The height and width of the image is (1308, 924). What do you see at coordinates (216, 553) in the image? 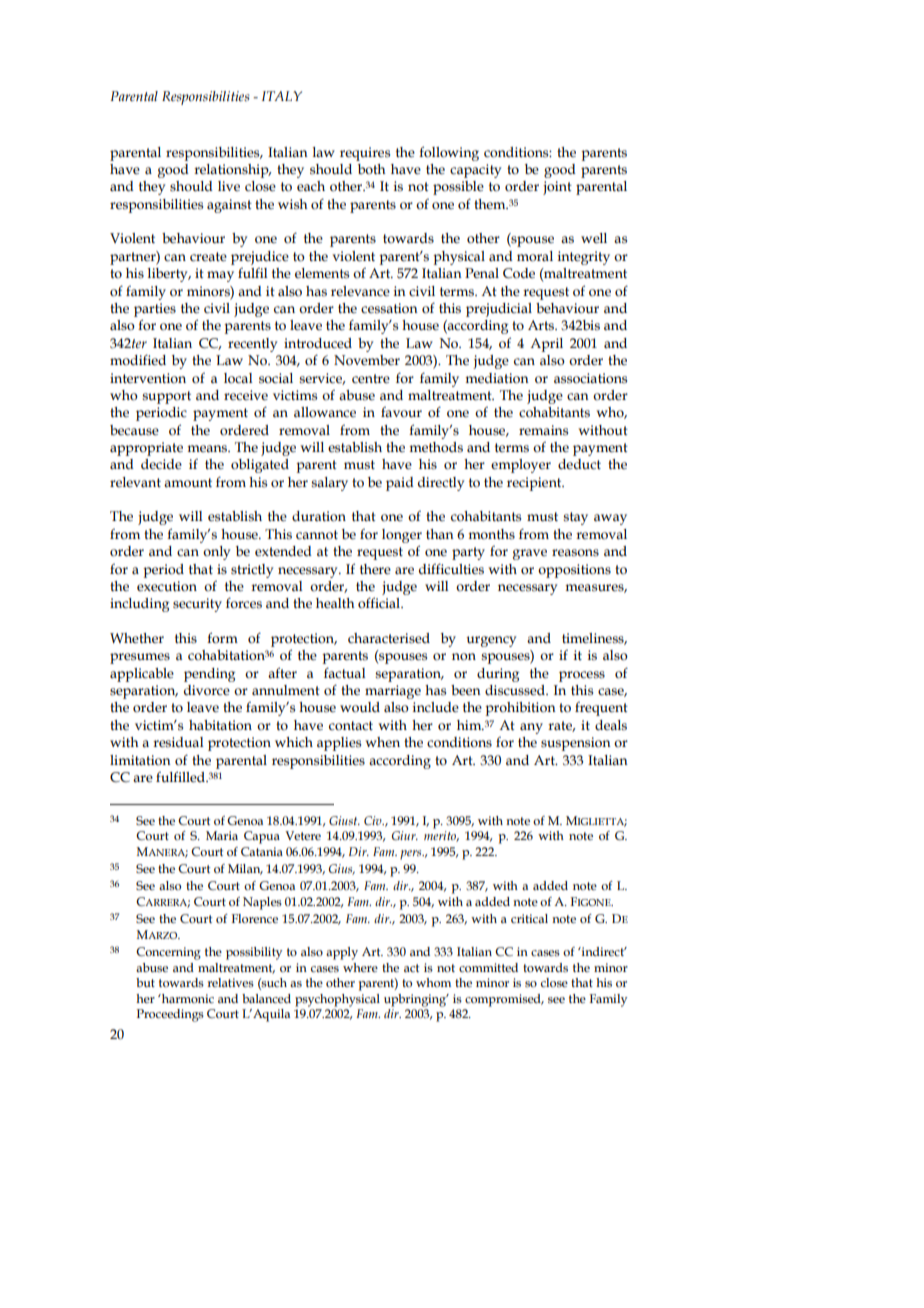
I see `only` at bounding box center [216, 553].
